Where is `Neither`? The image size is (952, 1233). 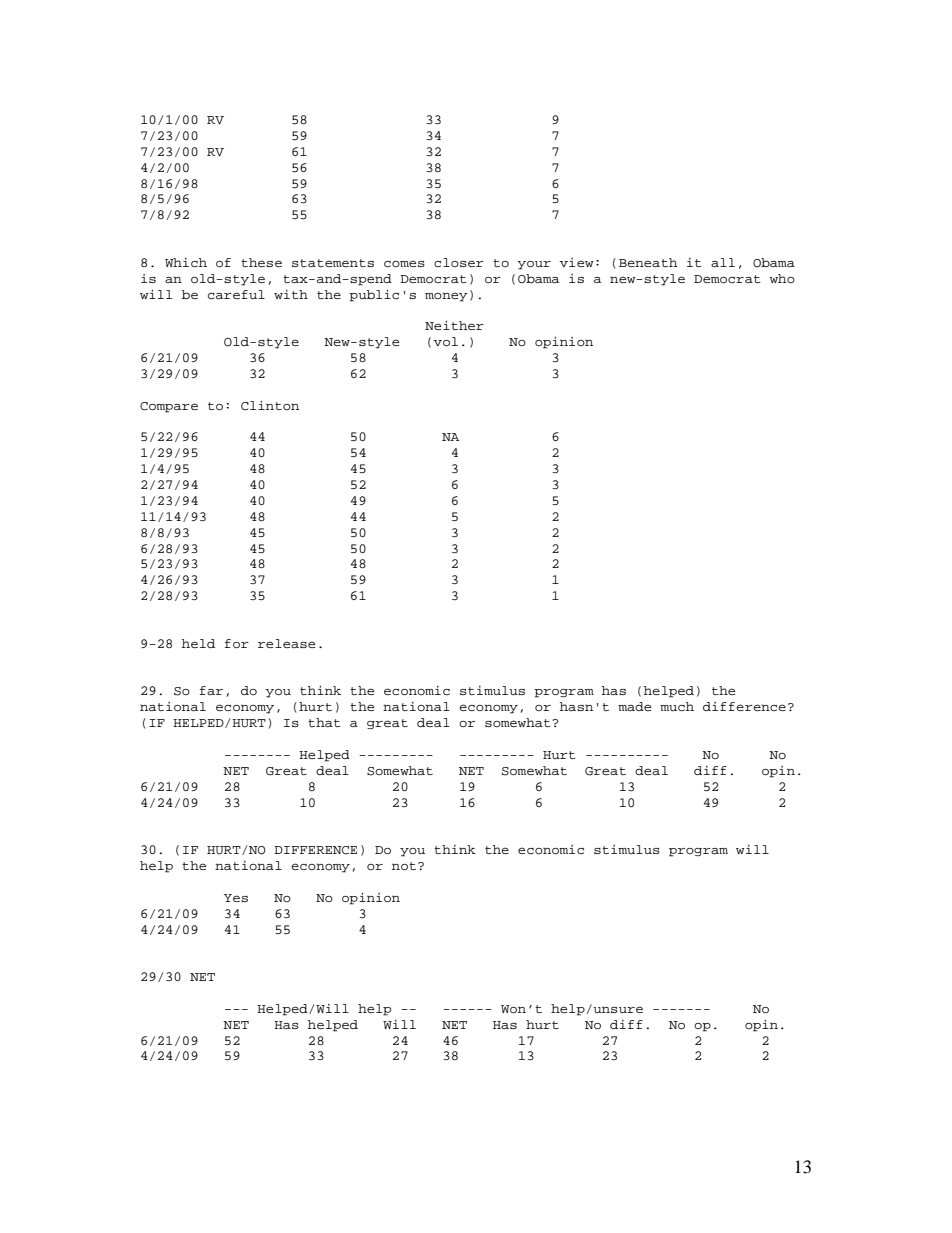 Neither is located at coordinates (454, 325).
